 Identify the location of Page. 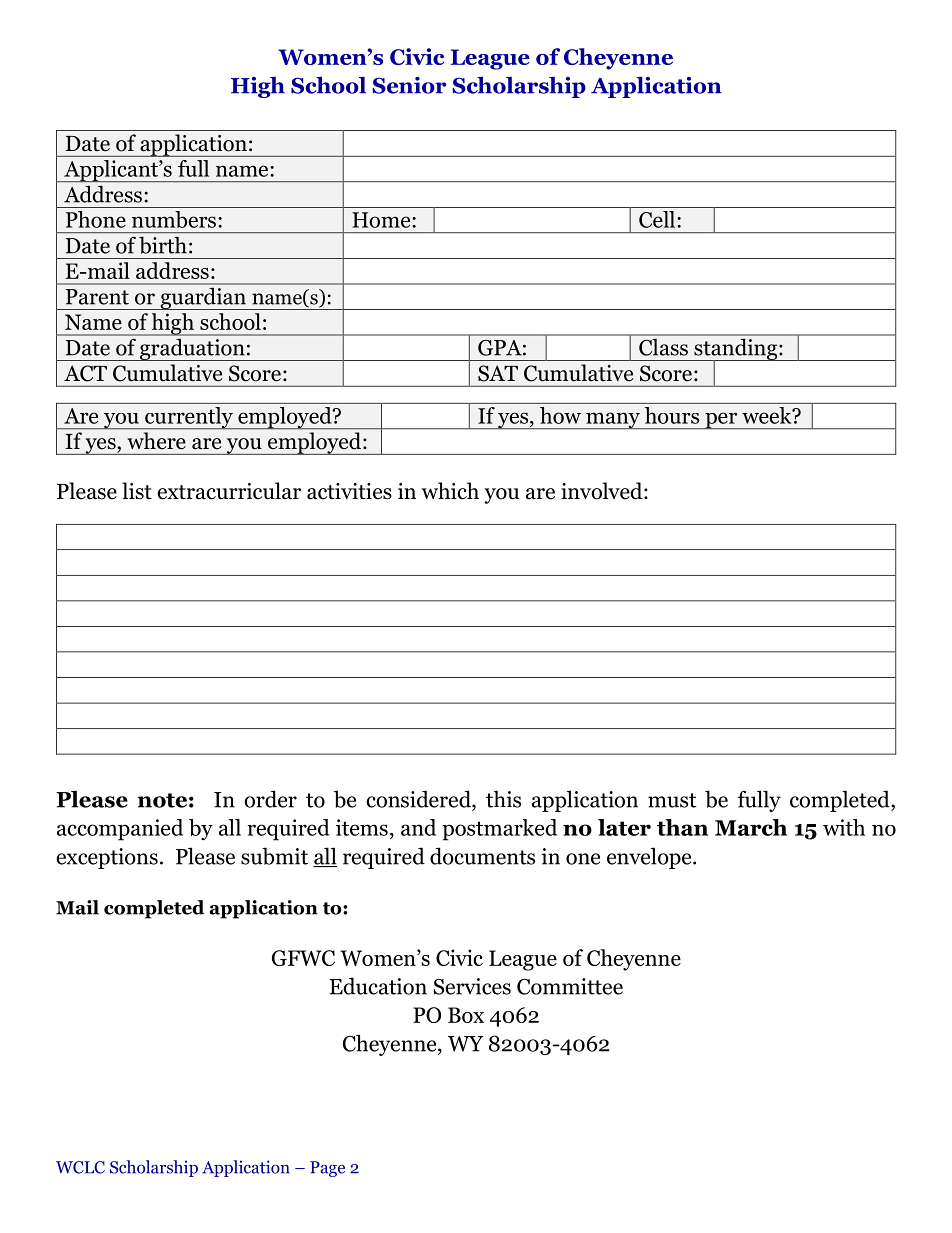
(327, 1169).
